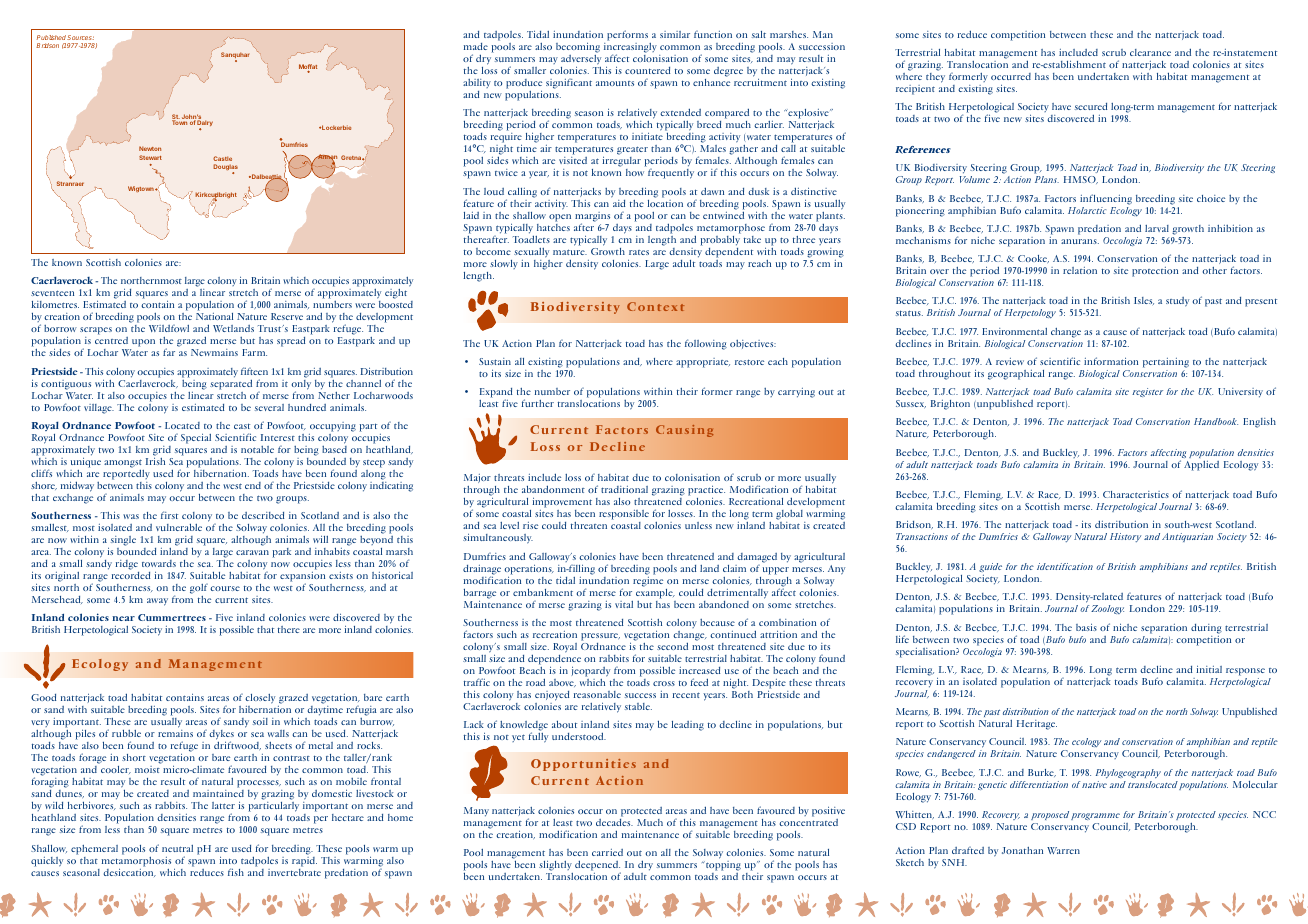 Image resolution: width=1308 pixels, height=924 pixels. What do you see at coordinates (706, 344) in the screenshot?
I see `following` at bounding box center [706, 344].
